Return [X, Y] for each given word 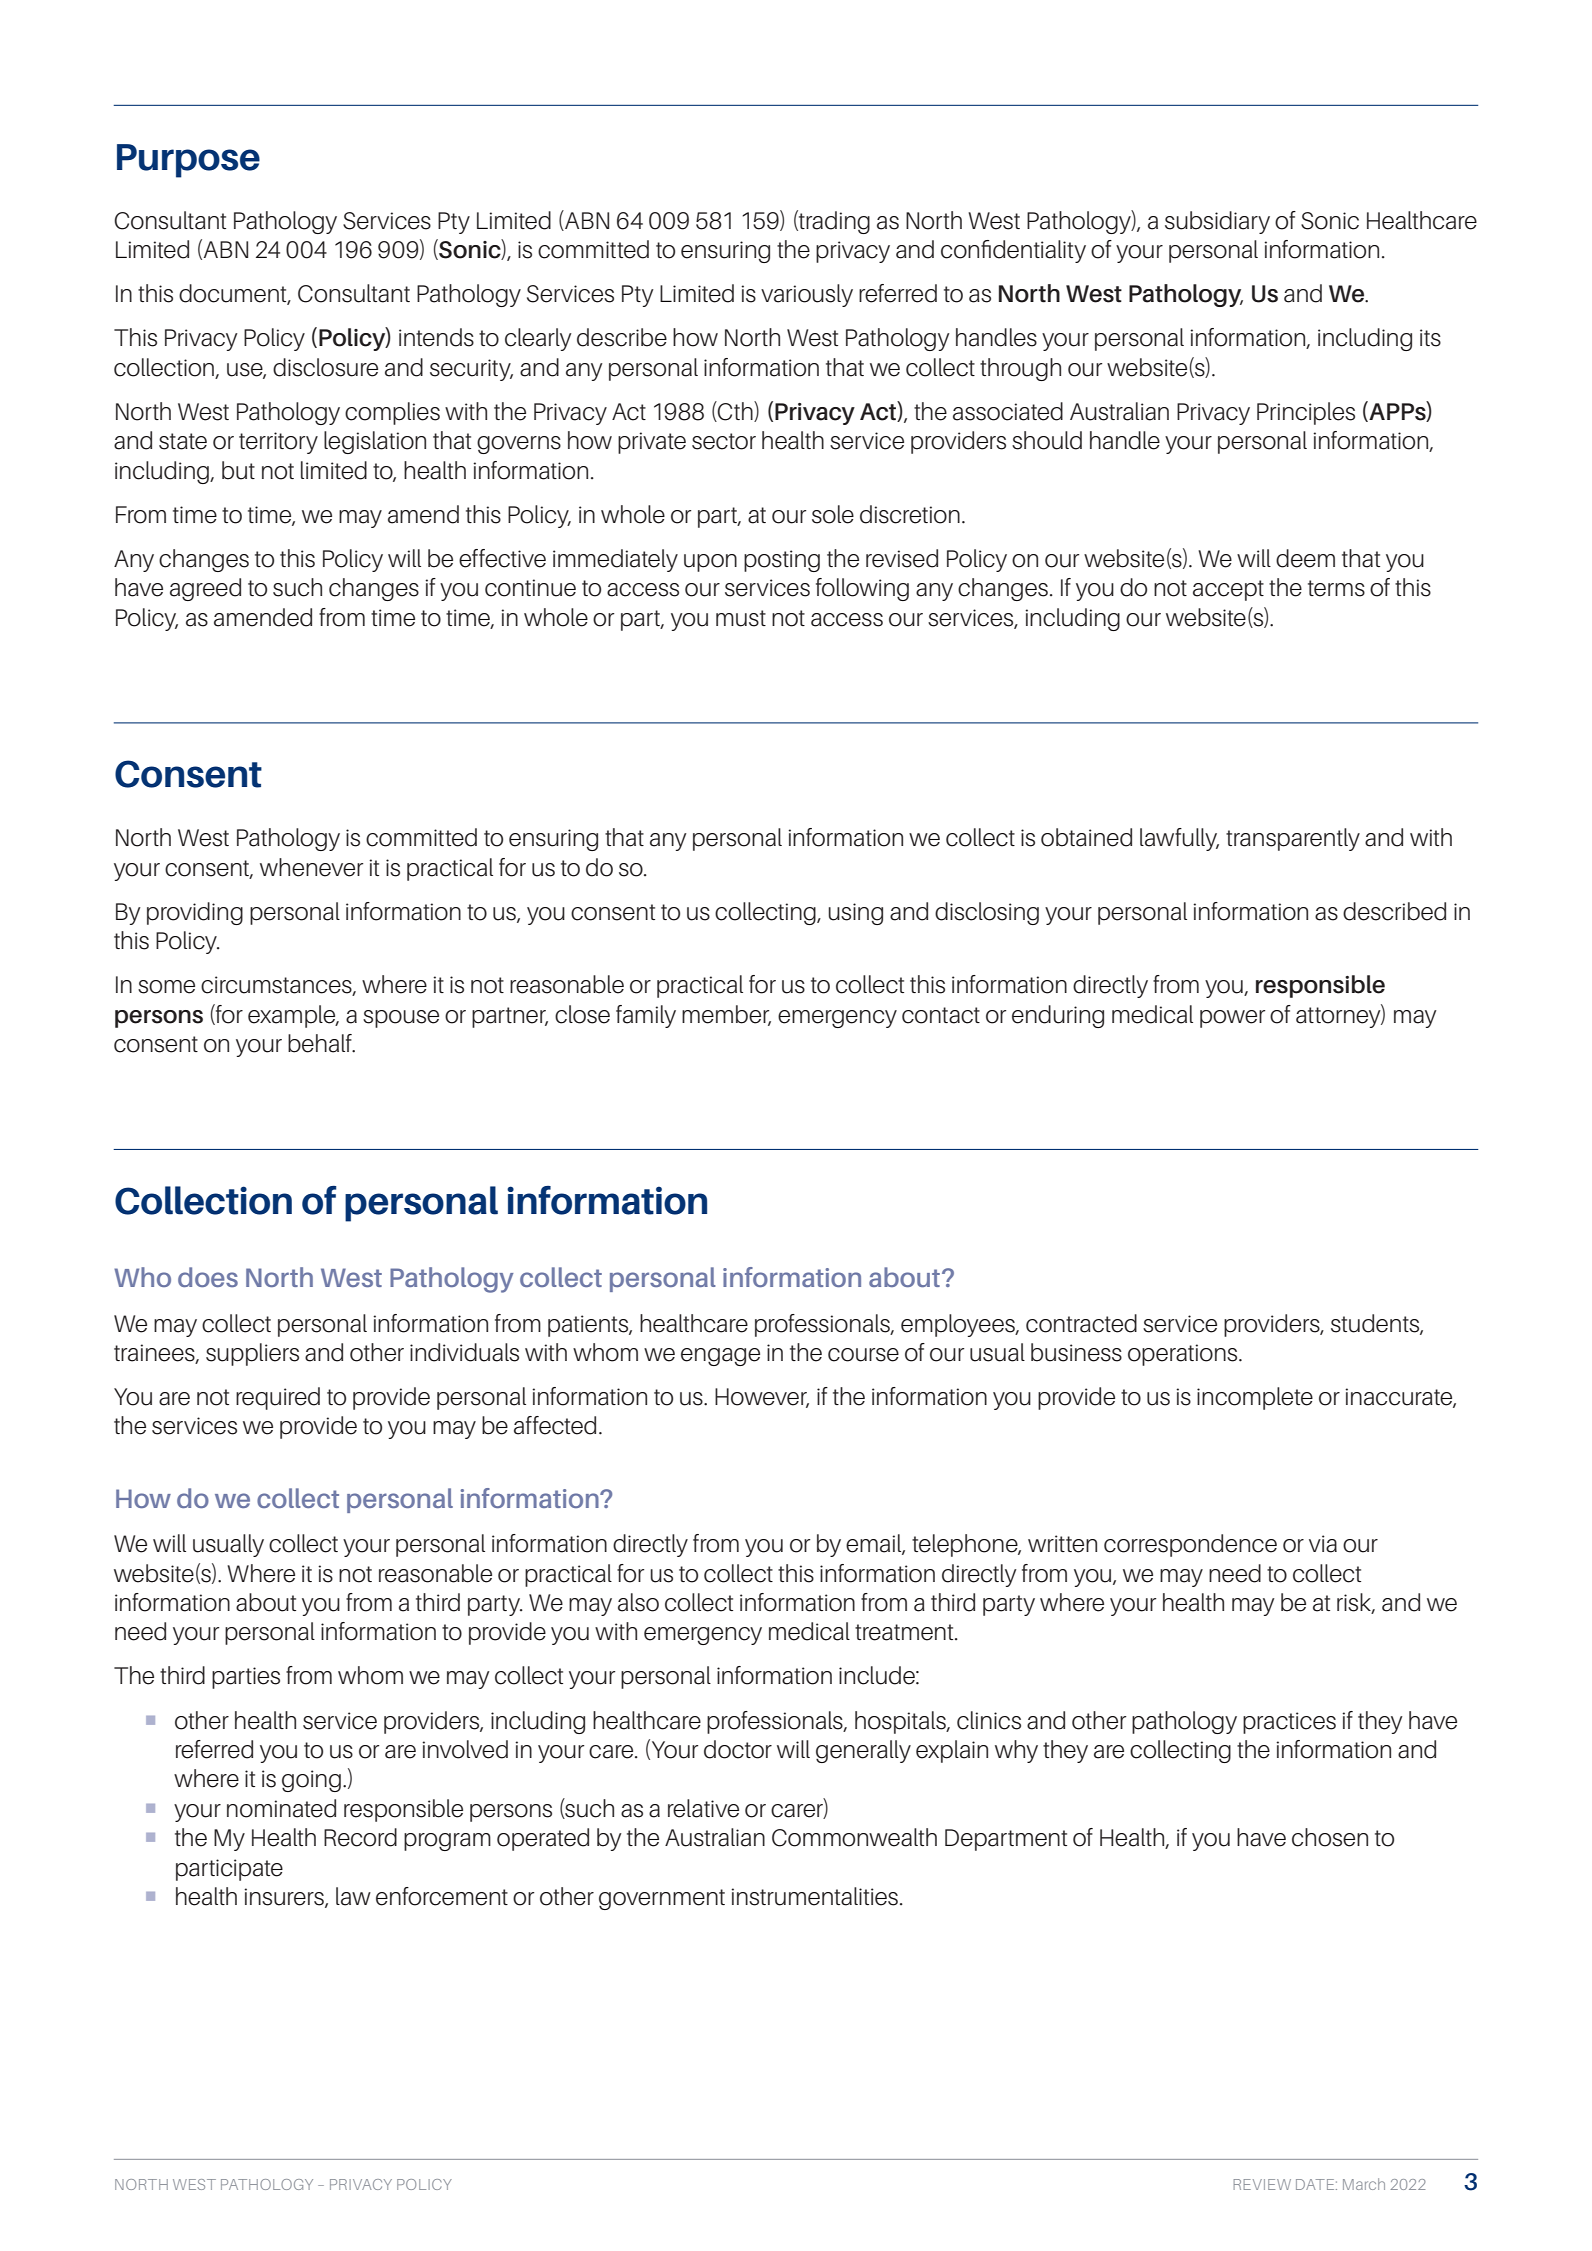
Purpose [188, 161]
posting [782, 561]
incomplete [1255, 1398]
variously [807, 295]
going [311, 1781]
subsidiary [1217, 222]
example [293, 1016]
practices [1289, 1723]
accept [1228, 590]
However [762, 1398]
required [278, 1398]
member [726, 1015]
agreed [205, 589]
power [1232, 1019]
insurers [285, 1898]
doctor [738, 1749]
